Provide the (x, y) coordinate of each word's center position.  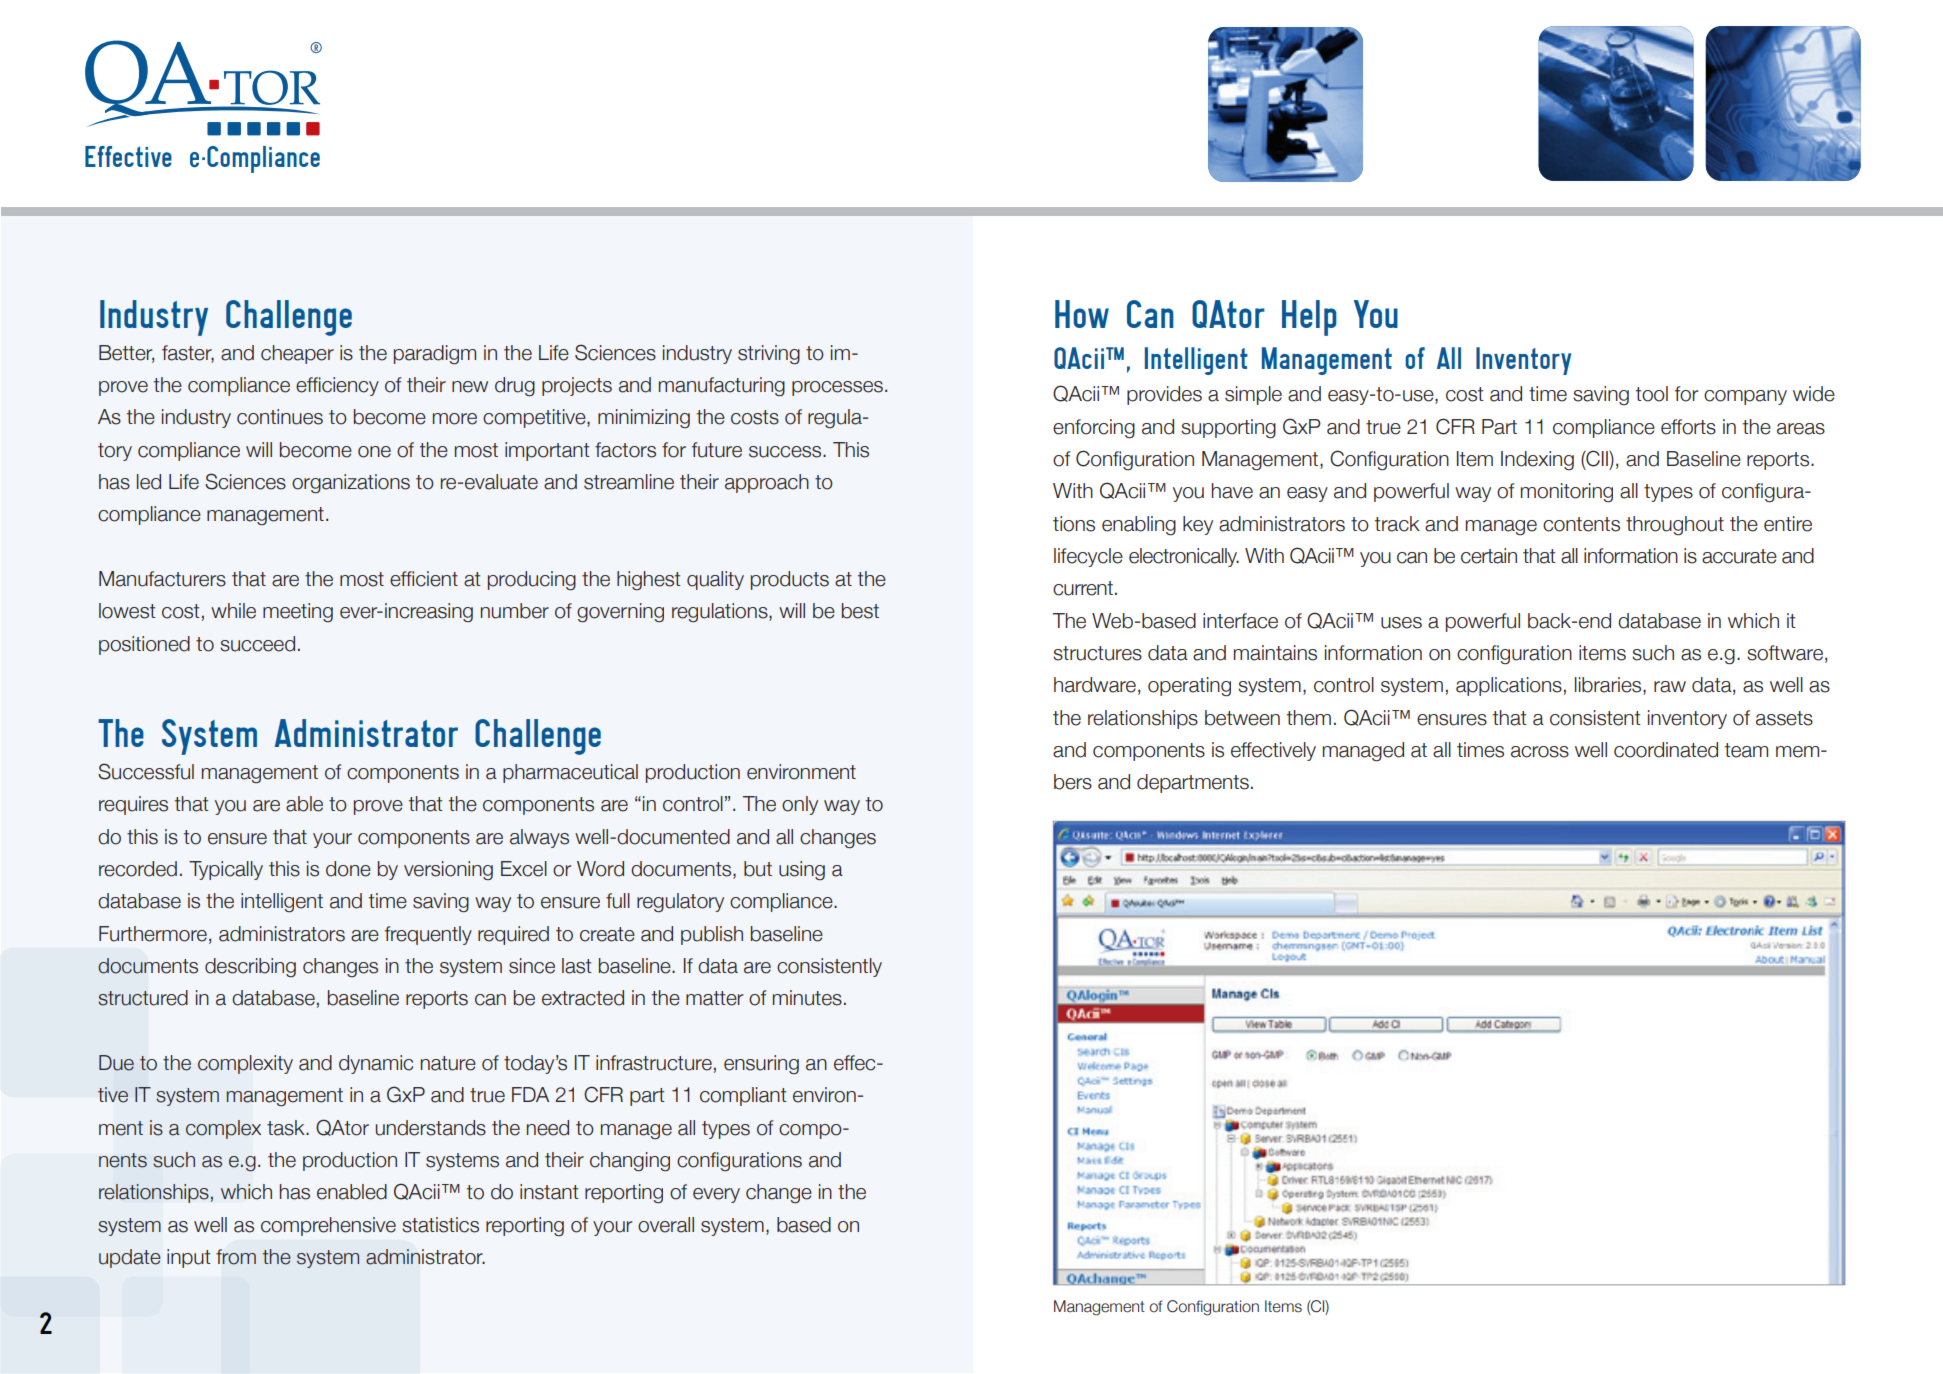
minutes (807, 998)
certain (1489, 556)
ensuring (761, 1064)
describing (250, 967)
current (1083, 588)
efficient (424, 579)
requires (133, 805)
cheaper (297, 354)
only (800, 805)
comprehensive (328, 1226)
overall (666, 1225)
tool (1652, 394)
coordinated (1666, 750)
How (1082, 314)
